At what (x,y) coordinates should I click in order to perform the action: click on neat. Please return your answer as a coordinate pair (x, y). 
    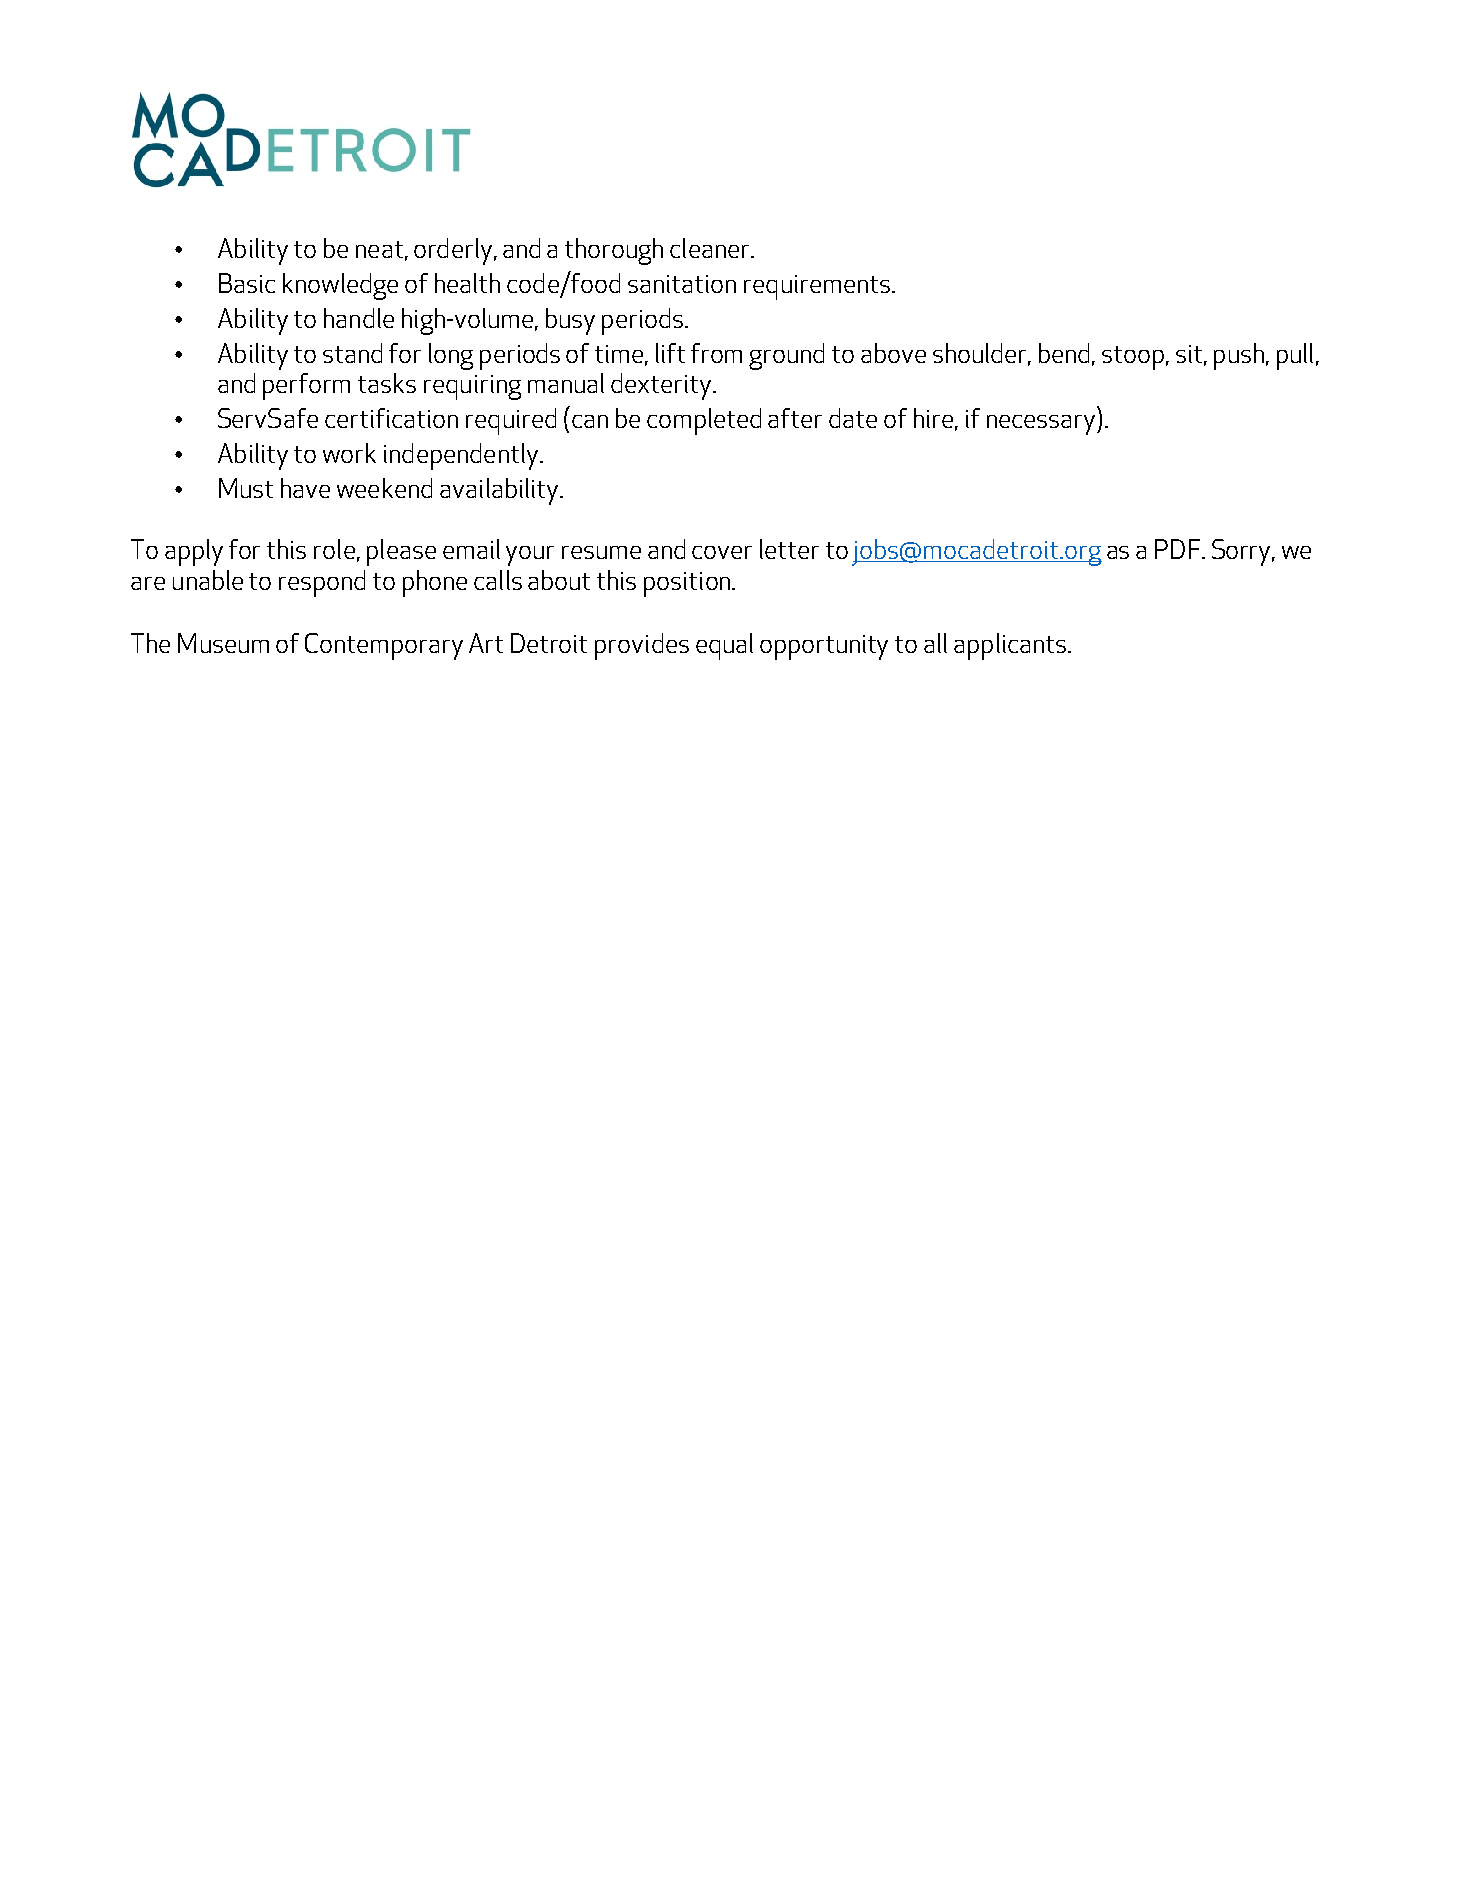
    Looking at the image, I should click on (379, 249).
